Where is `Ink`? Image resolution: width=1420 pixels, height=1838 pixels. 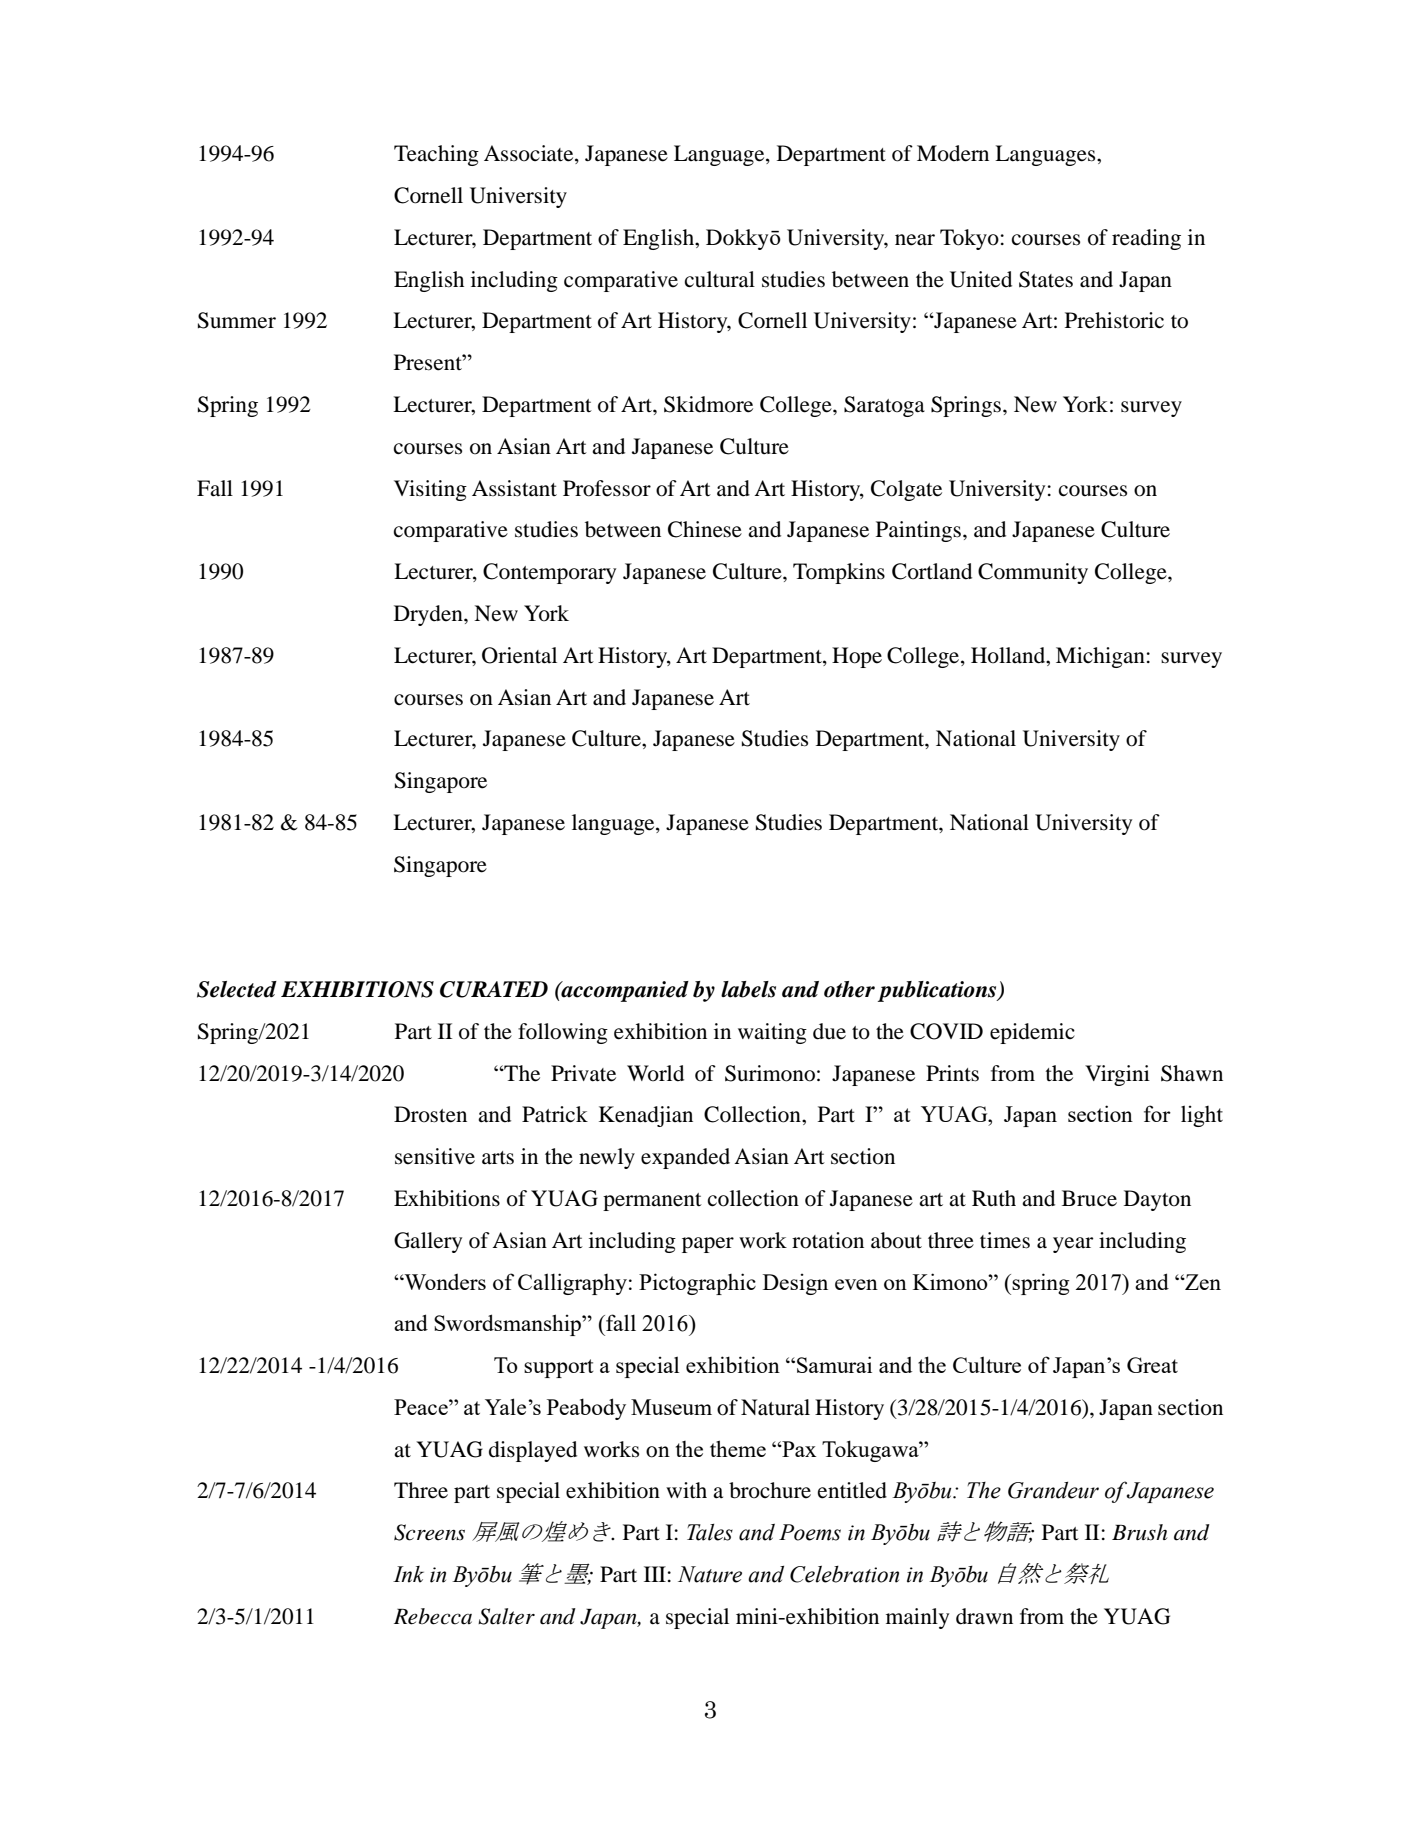
Ink is located at coordinates (408, 1574).
